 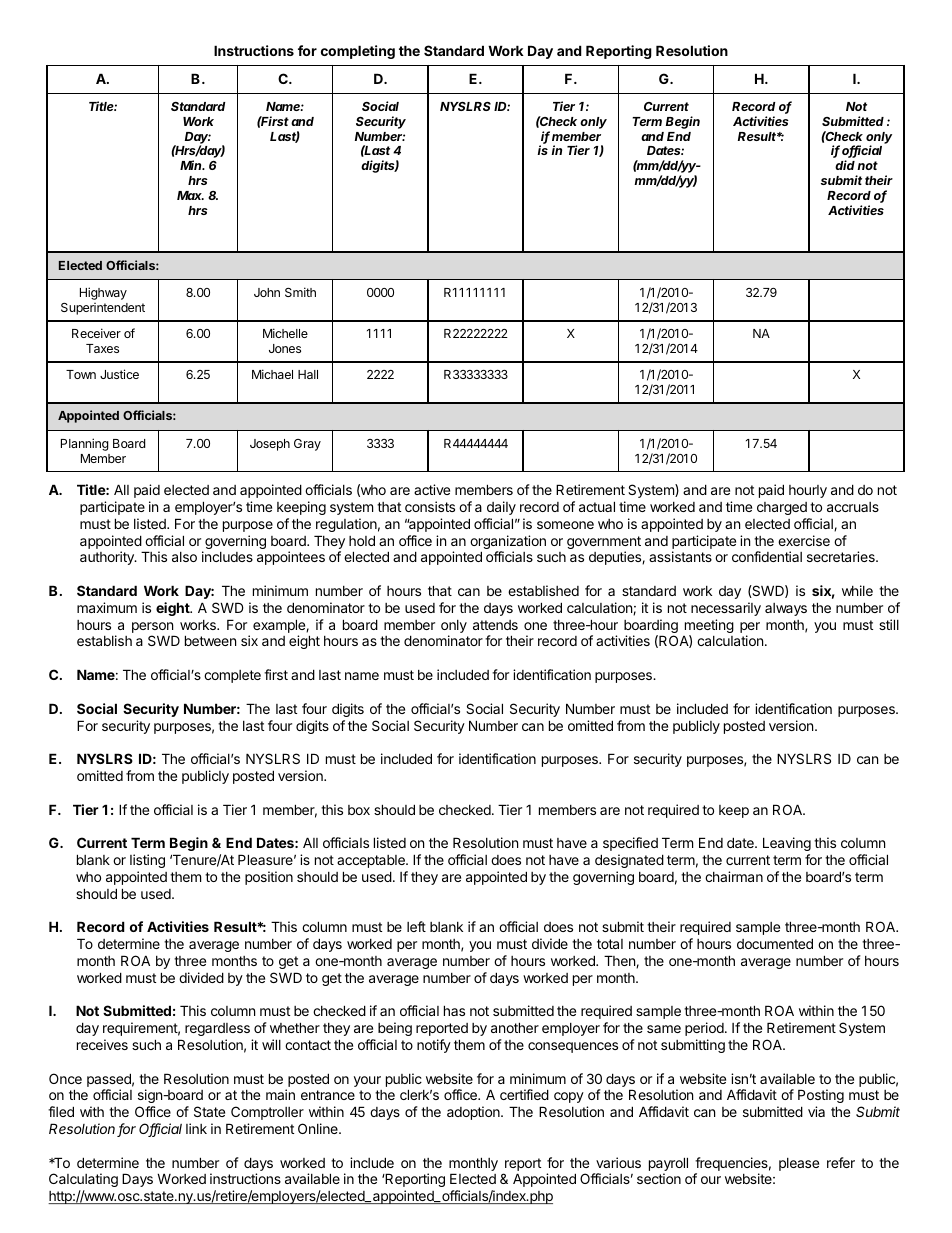 I want to click on charged, so click(x=782, y=508).
